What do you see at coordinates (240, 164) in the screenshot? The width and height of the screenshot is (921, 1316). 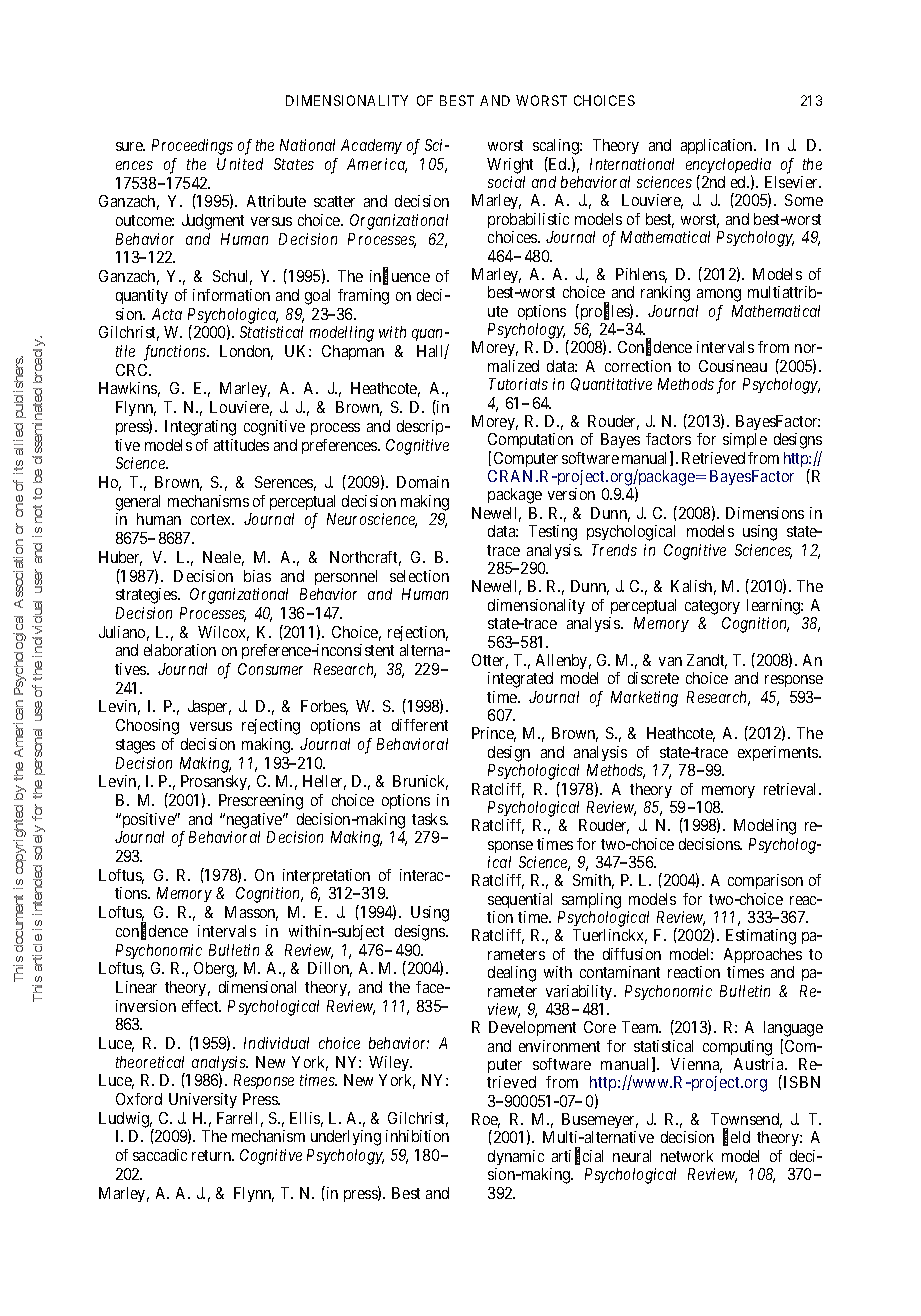 I see `United` at bounding box center [240, 164].
